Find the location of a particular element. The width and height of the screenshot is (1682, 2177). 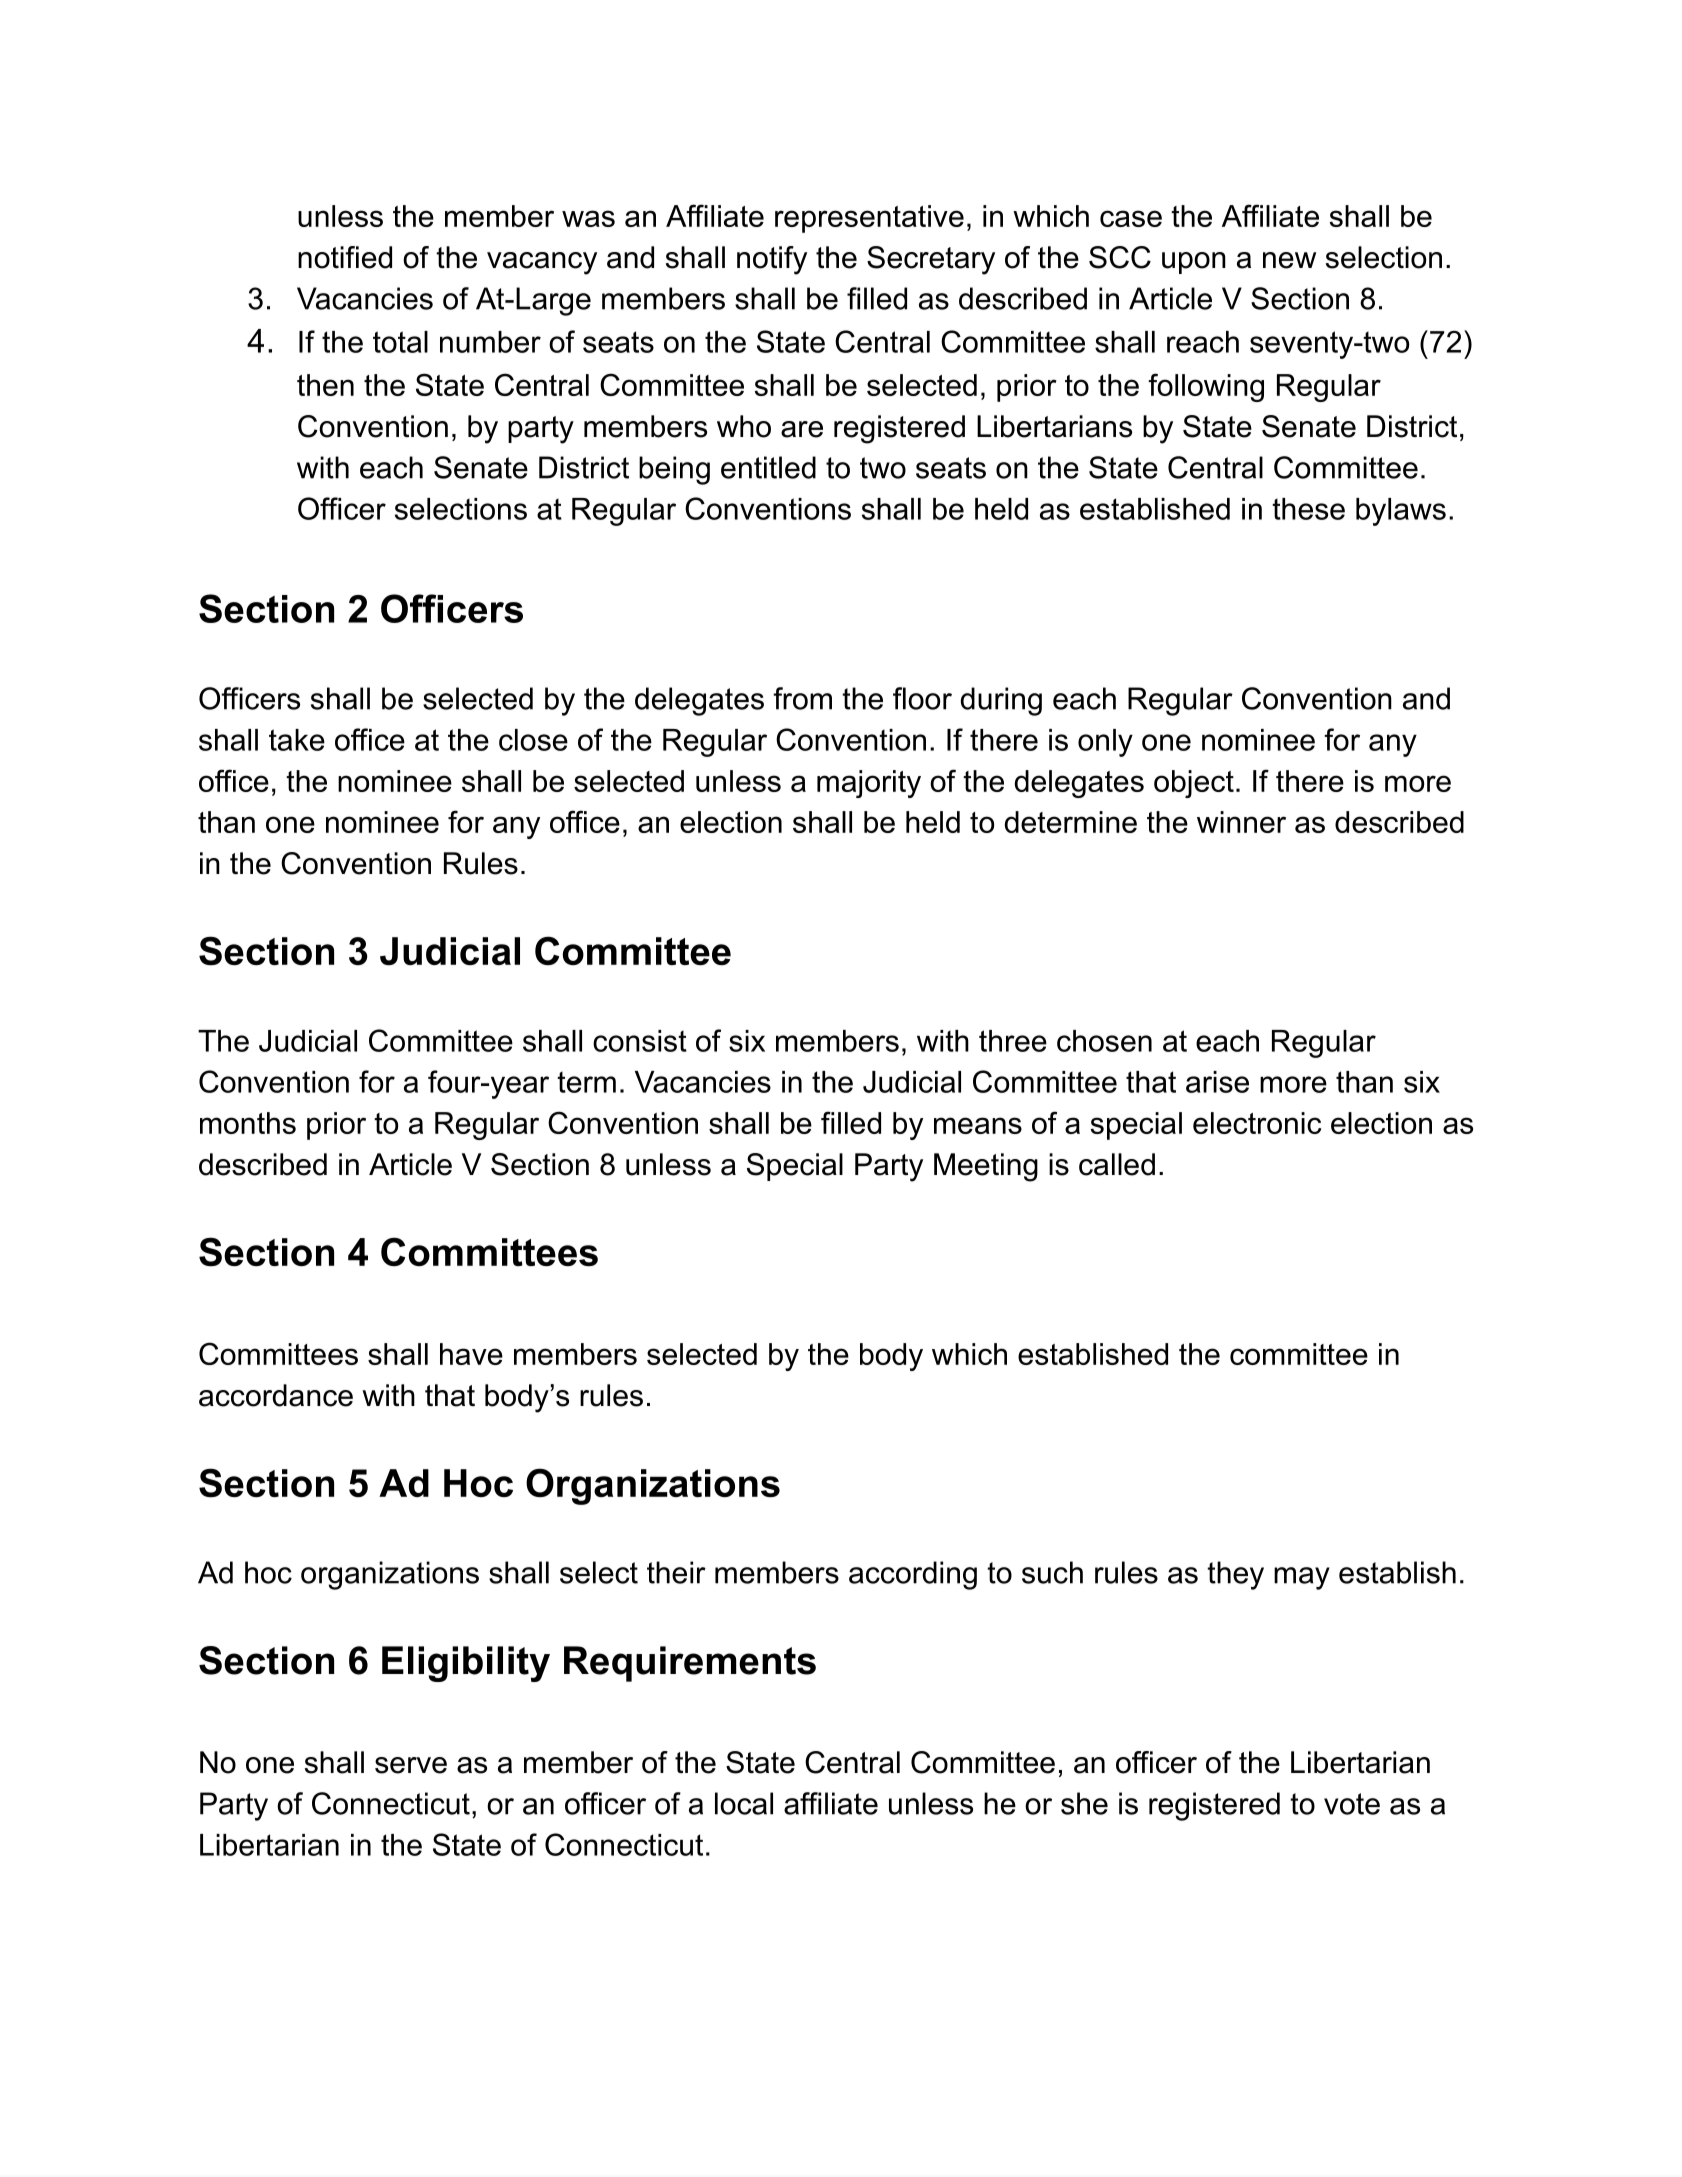

object is located at coordinates (1194, 784).
